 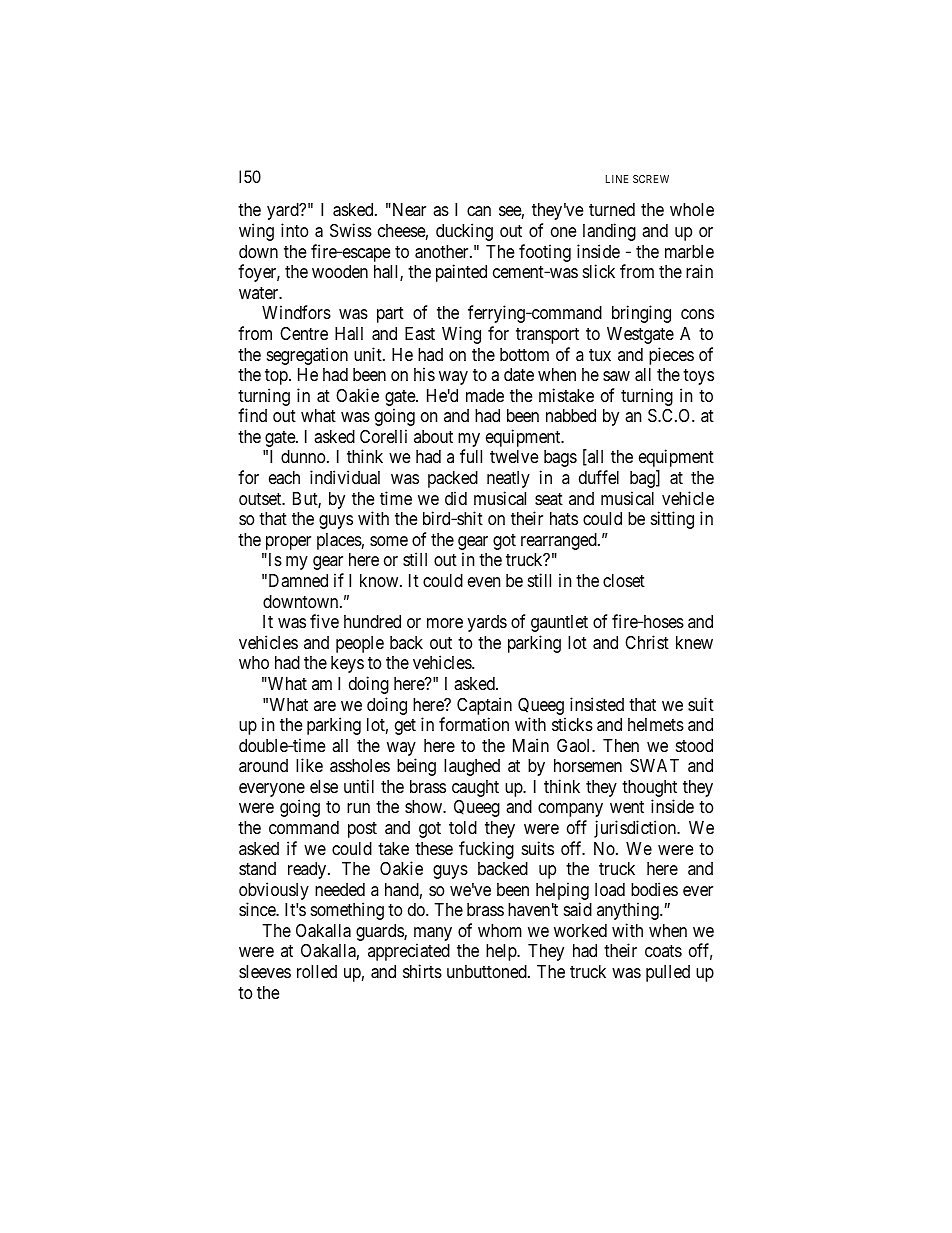 What do you see at coordinates (464, 232) in the screenshot?
I see `ducking` at bounding box center [464, 232].
